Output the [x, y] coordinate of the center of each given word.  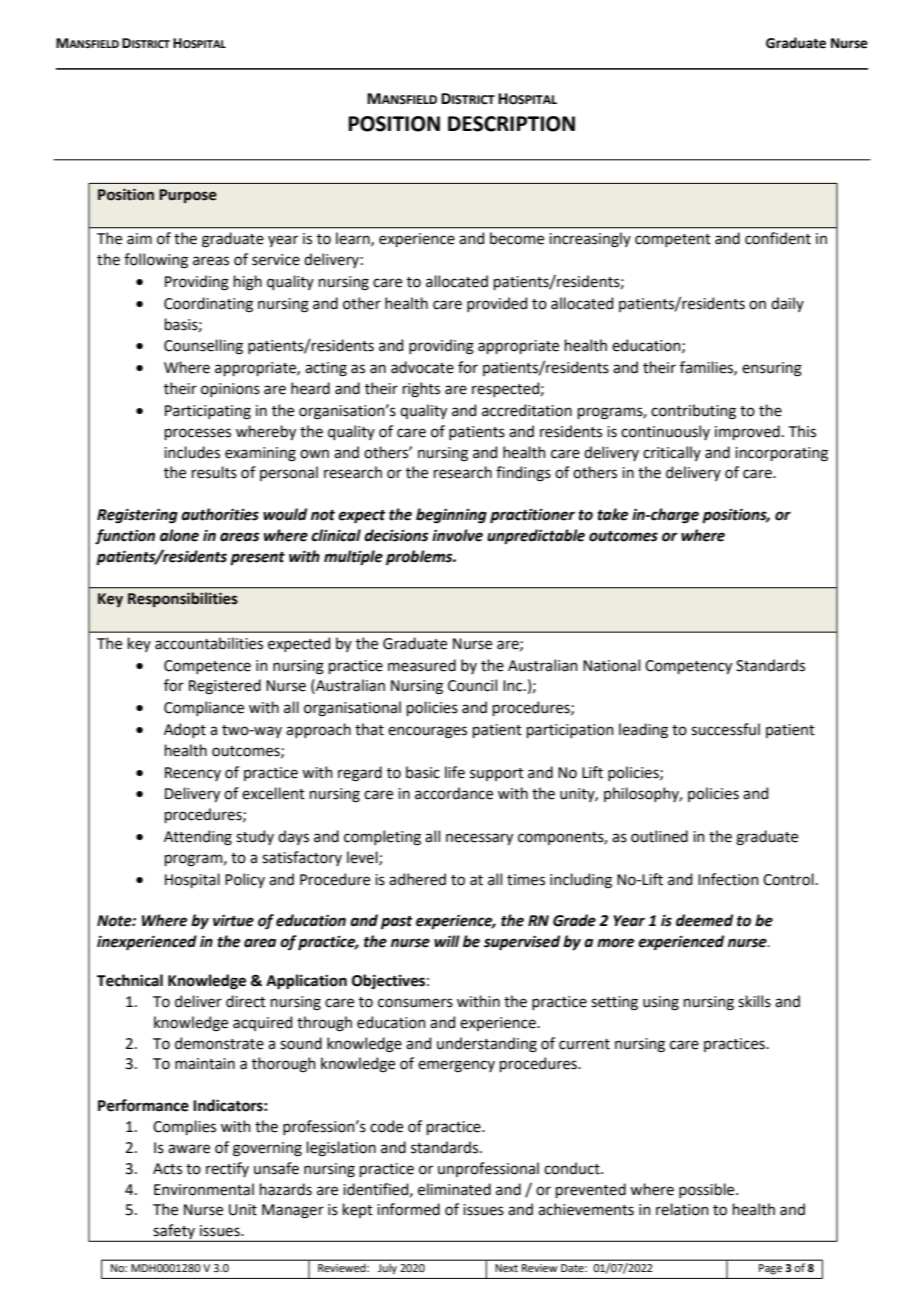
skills [754, 1001]
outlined [659, 836]
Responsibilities [183, 599]
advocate [422, 367]
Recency [193, 774]
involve [457, 535]
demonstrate [219, 1043]
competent [673, 240]
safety [174, 1233]
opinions [230, 390]
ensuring [772, 369]
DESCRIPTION [511, 124]
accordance [454, 793]
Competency [688, 667]
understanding [487, 1045]
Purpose [188, 196]
